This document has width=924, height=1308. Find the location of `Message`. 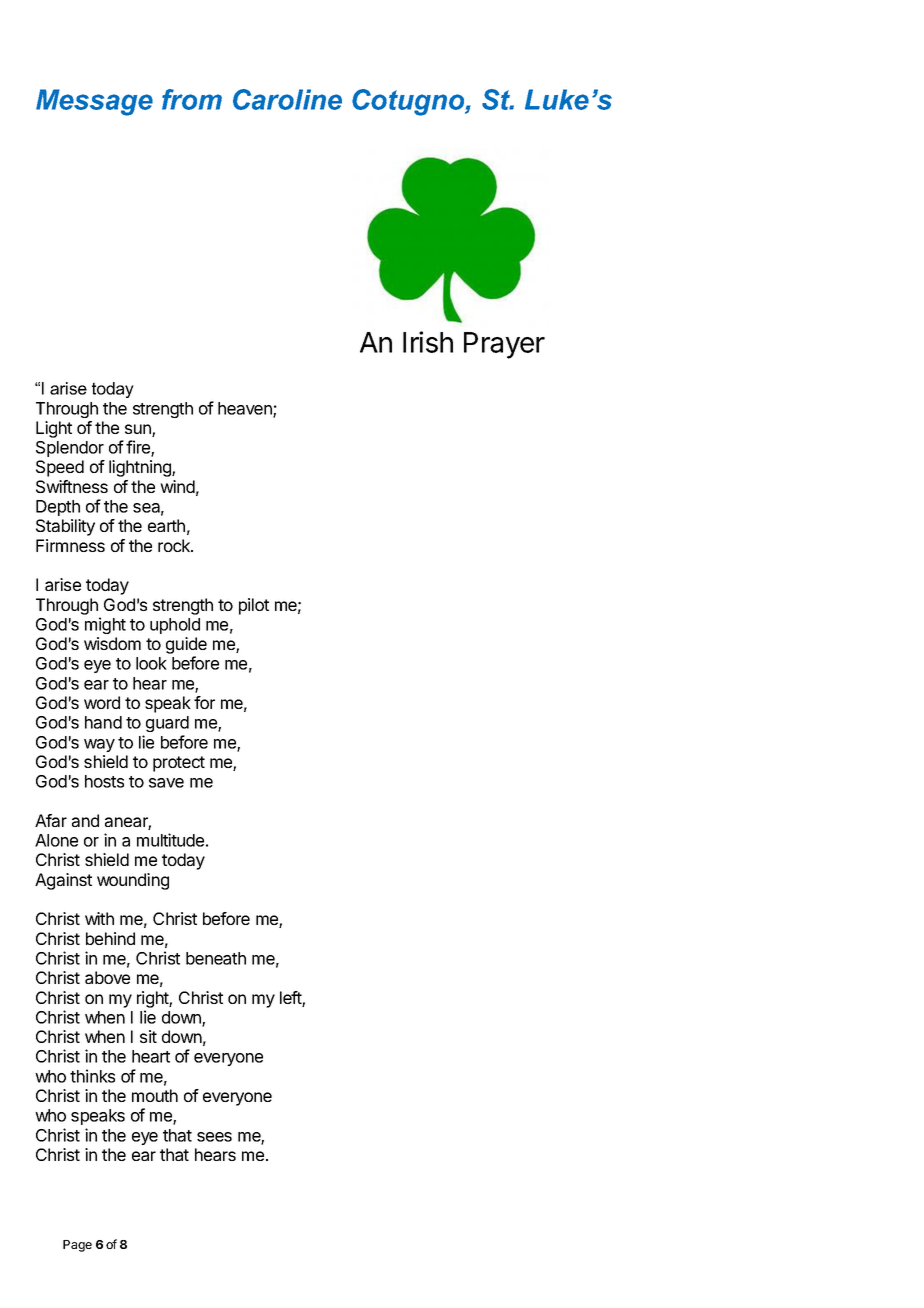

Message is located at coordinates (94, 102).
